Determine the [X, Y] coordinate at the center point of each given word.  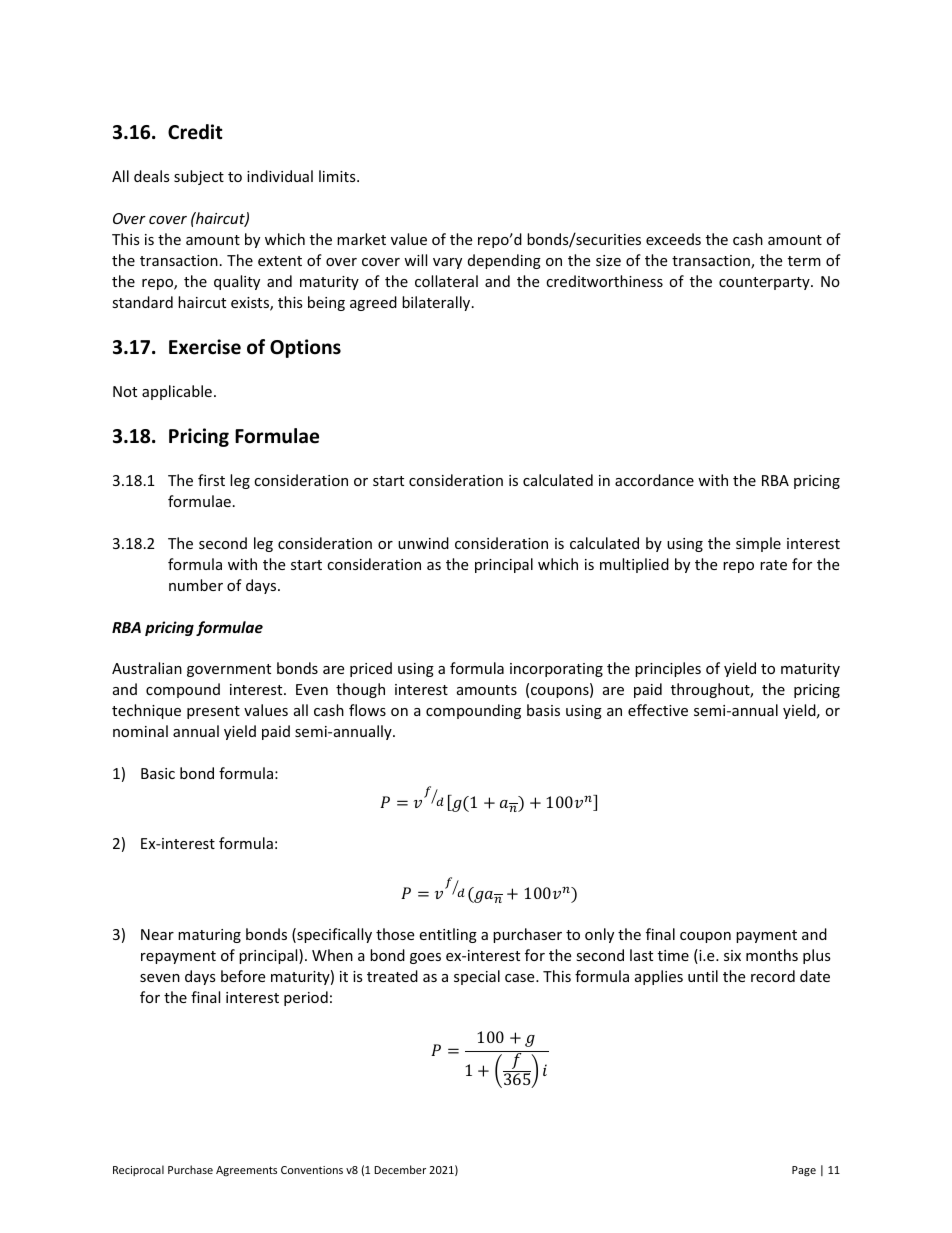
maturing [209, 936]
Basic [158, 773]
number [196, 585]
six [732, 955]
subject [199, 177]
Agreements [246, 1171]
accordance [654, 480]
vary [447, 263]
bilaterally [437, 303]
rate [773, 565]
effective [658, 710]
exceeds [673, 239]
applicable [177, 392]
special [477, 977]
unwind [423, 543]
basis [543, 710]
